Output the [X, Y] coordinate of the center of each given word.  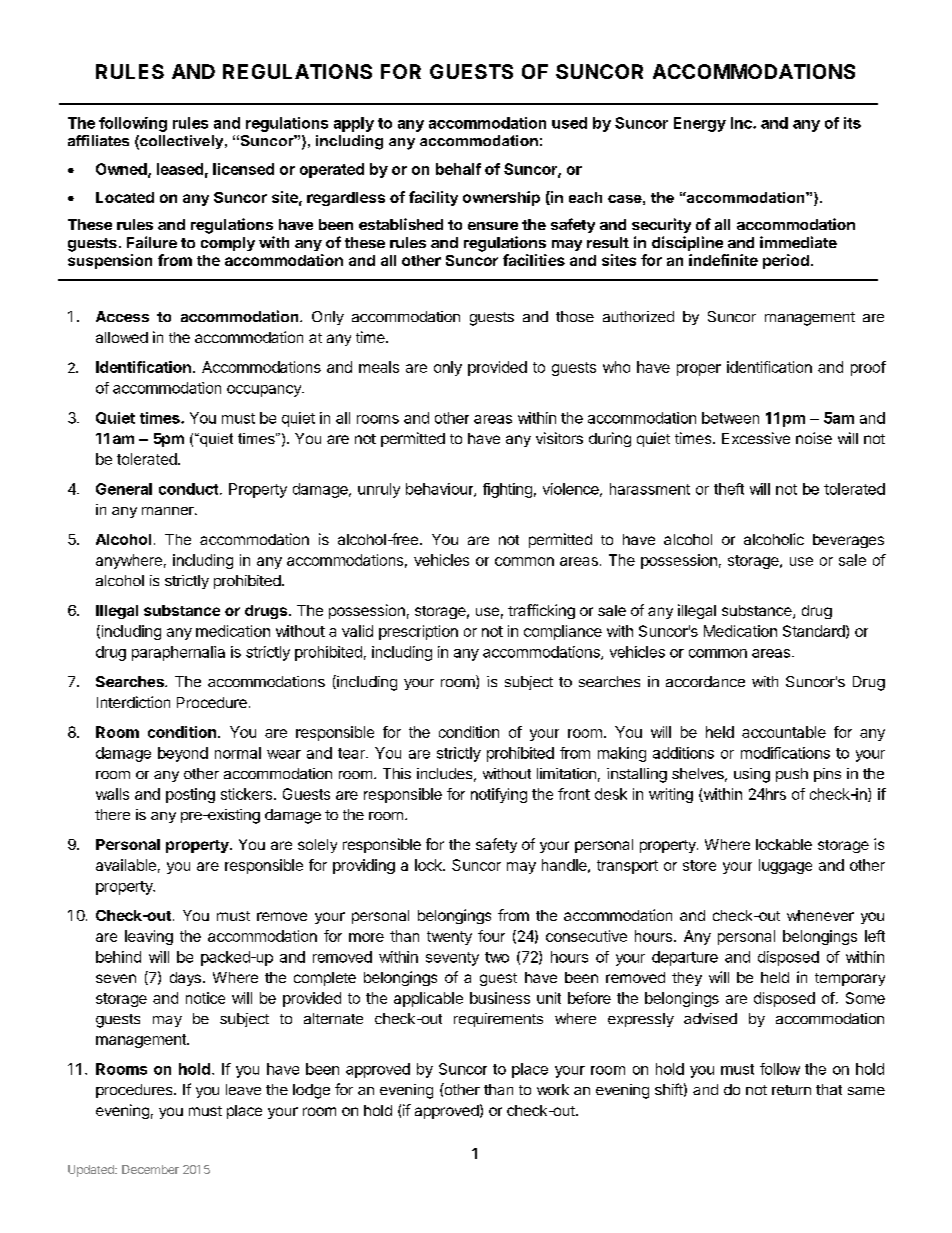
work [553, 1089]
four [491, 936]
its [852, 123]
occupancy [265, 391]
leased [180, 169]
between [730, 418]
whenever [820, 915]
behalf [458, 169]
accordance [705, 681]
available [126, 865]
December [150, 1169]
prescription [418, 632]
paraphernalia [178, 653]
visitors [559, 438]
